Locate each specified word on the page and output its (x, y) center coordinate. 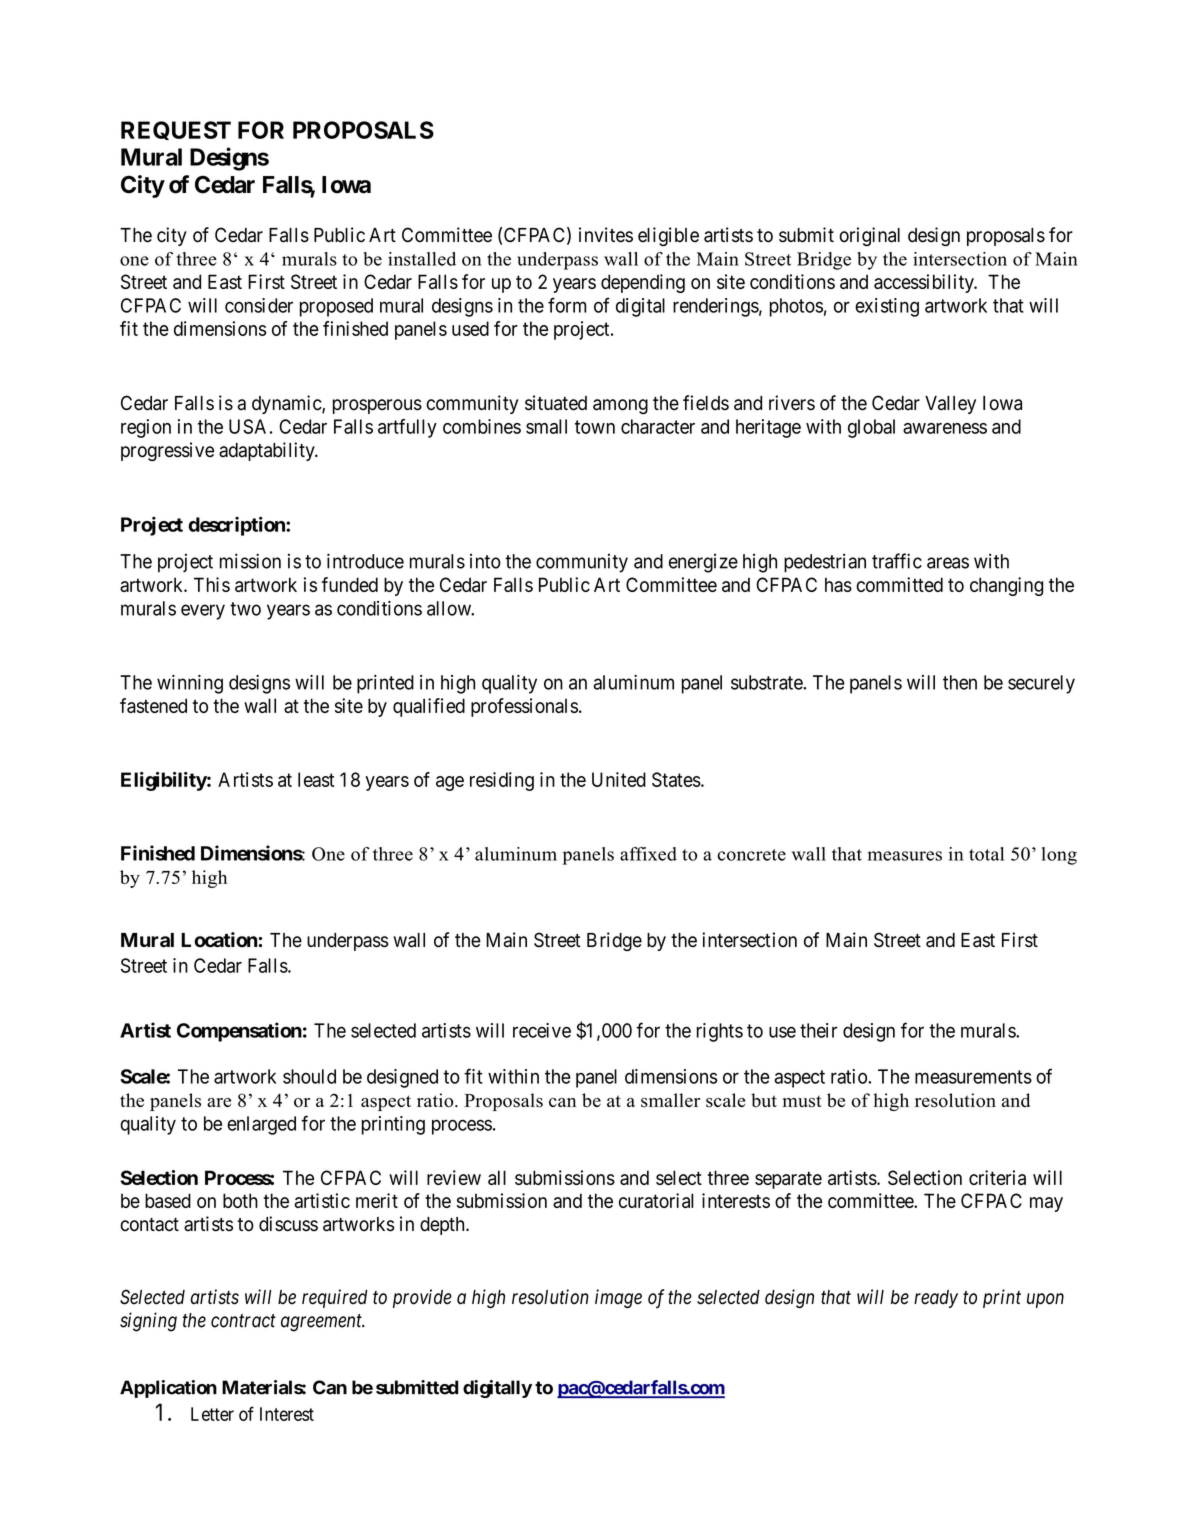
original (869, 236)
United (619, 779)
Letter (212, 1414)
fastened (153, 705)
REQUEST (176, 130)
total (986, 854)
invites (606, 235)
